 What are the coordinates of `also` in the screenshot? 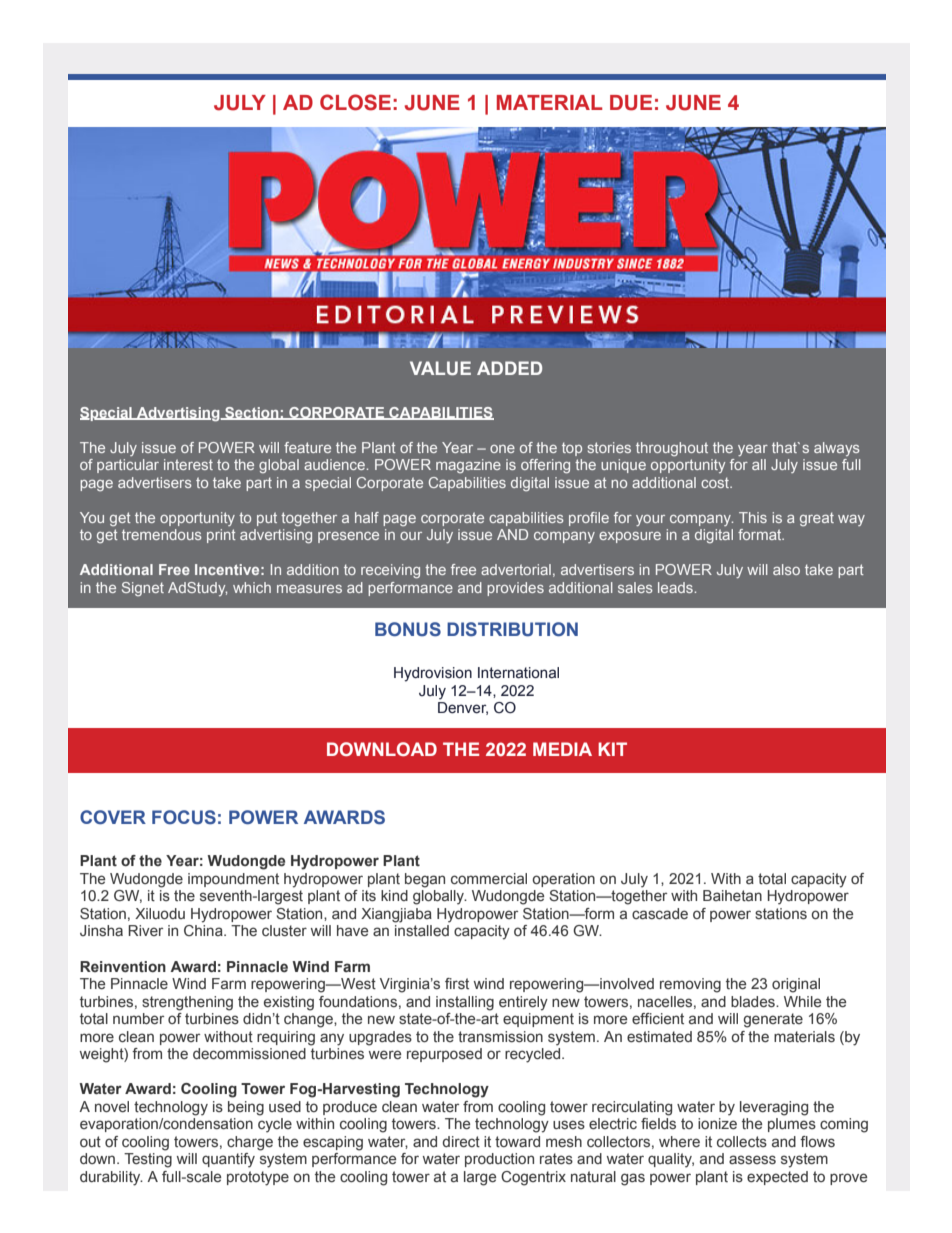 It's located at (786, 569).
